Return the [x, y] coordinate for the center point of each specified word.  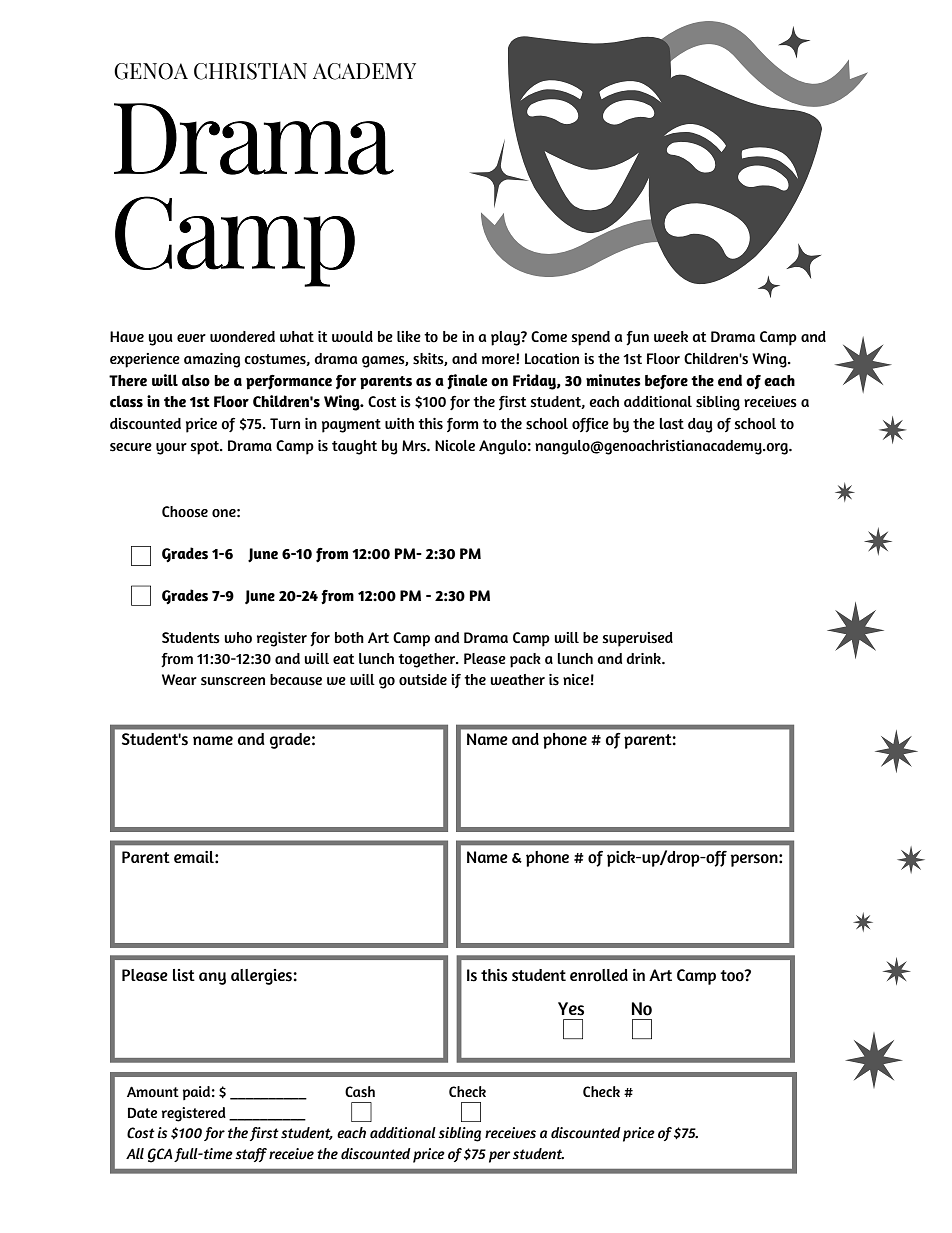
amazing [212, 360]
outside [423, 680]
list [184, 975]
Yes [571, 1009]
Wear [179, 679]
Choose [185, 512]
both [349, 638]
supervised [638, 639]
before [666, 382]
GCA [160, 1155]
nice [576, 679]
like [409, 336]
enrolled [599, 975]
